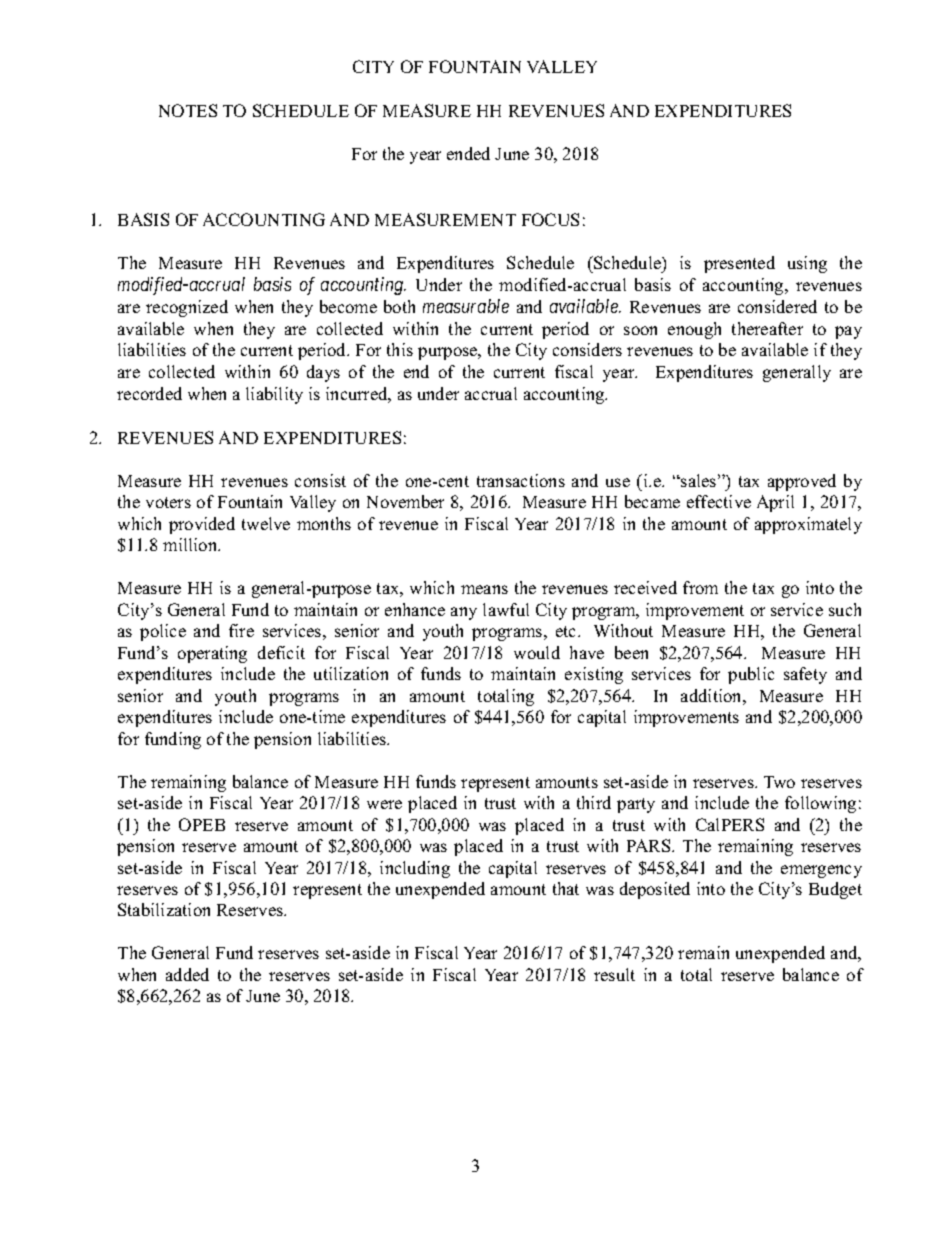 The height and width of the document is (1233, 952). What do you see at coordinates (466, 306) in the document?
I see `measurable` at bounding box center [466, 306].
